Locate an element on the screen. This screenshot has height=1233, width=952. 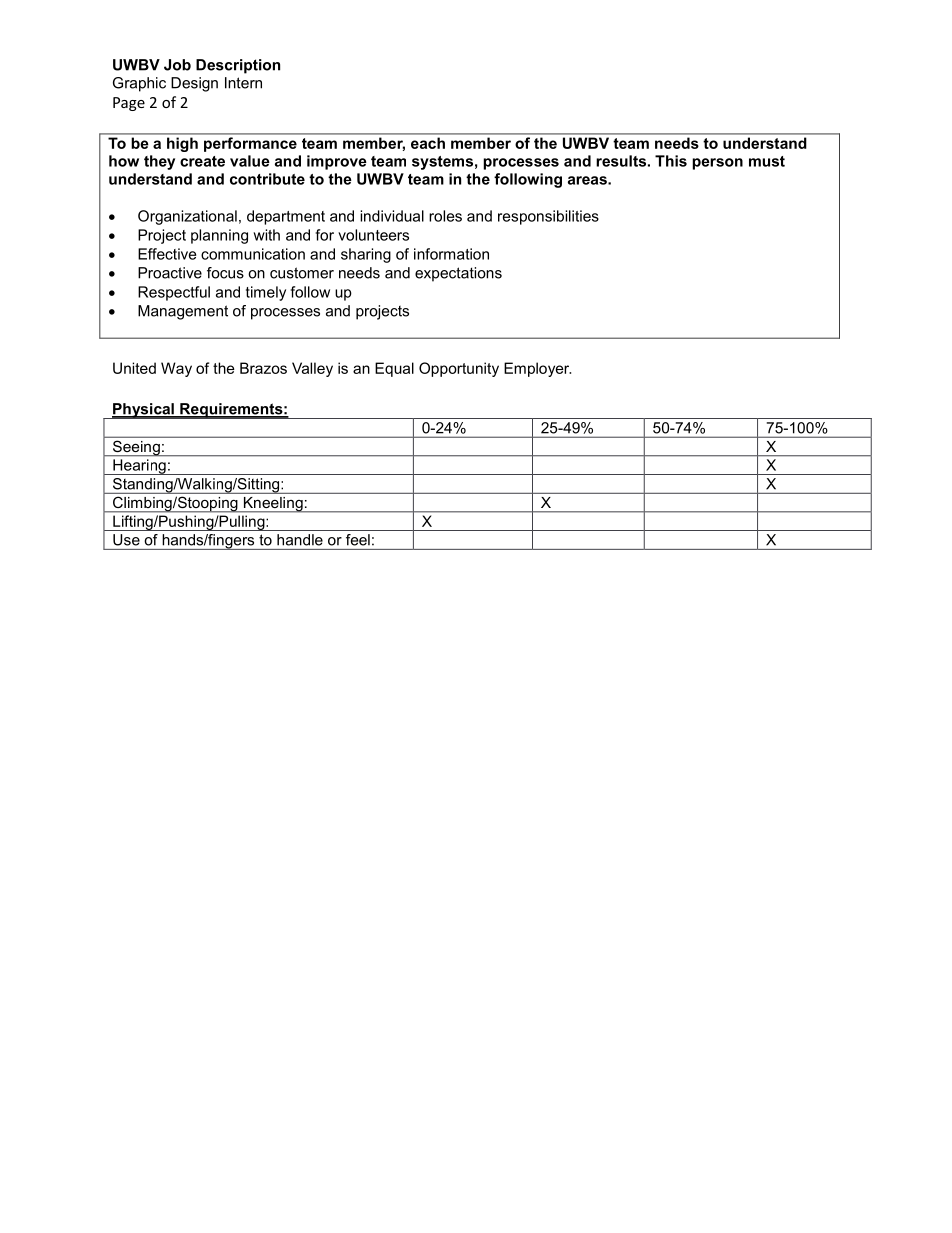
Equal is located at coordinates (394, 369).
